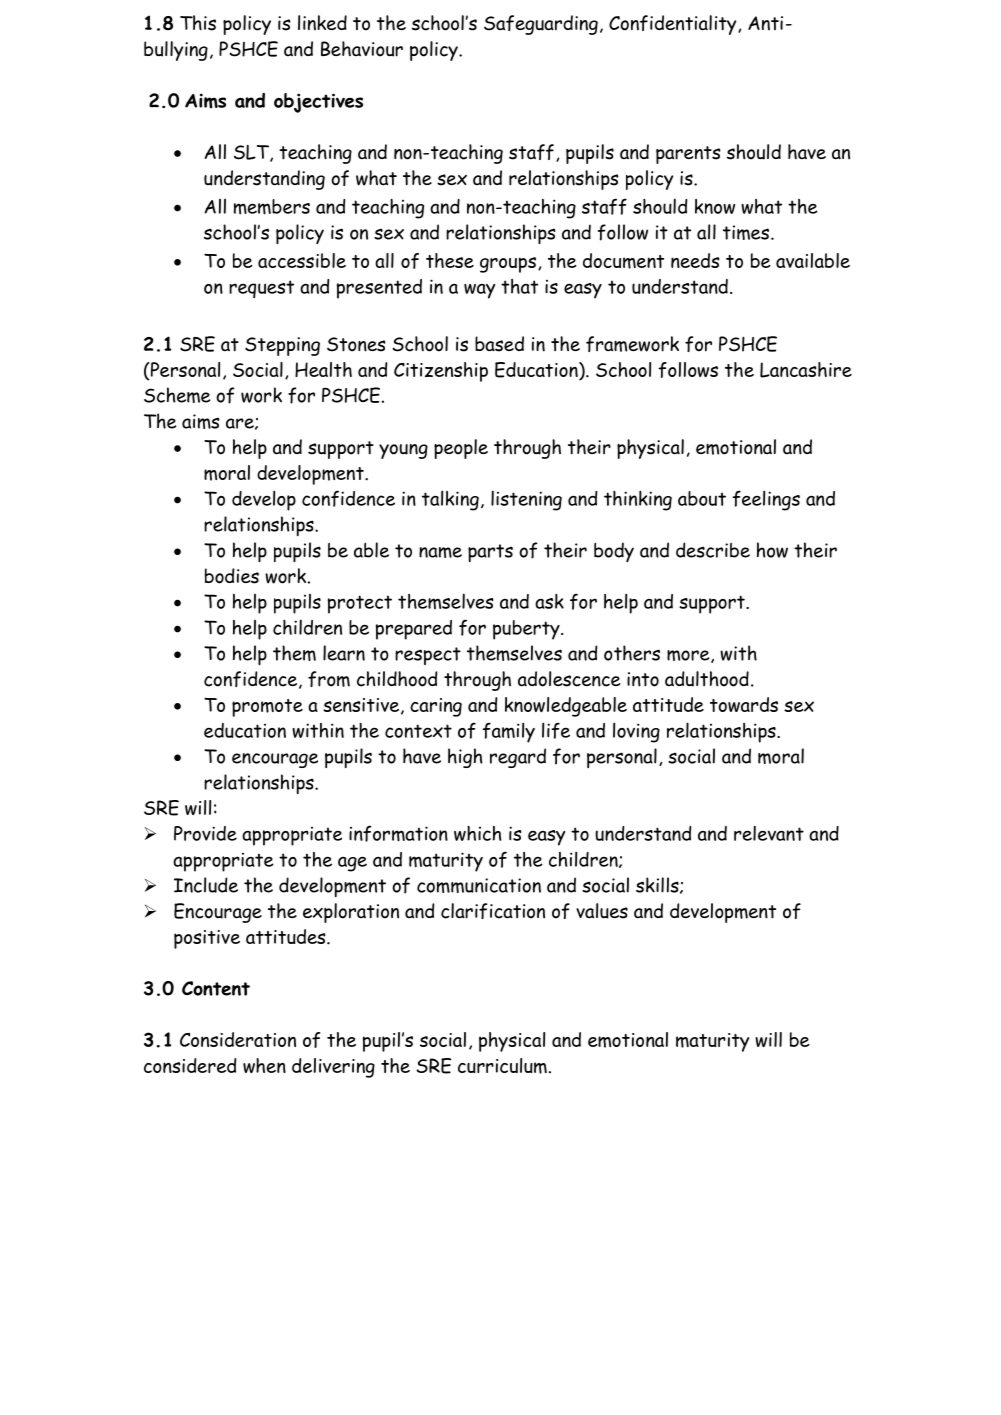 The height and width of the page is (1415, 1001). I want to click on request, so click(261, 289).
